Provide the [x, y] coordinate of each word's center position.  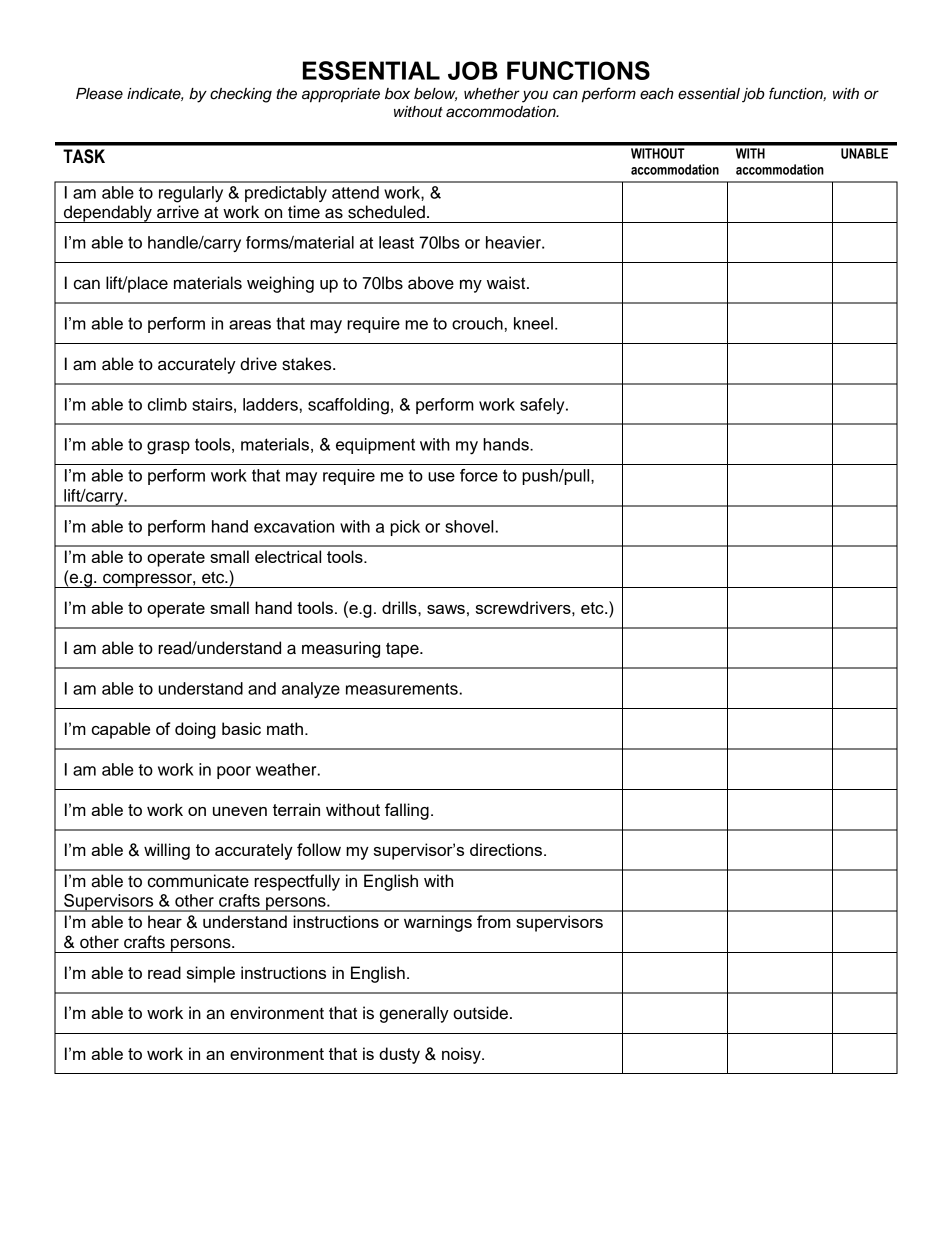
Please [99, 94]
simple [211, 974]
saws [446, 609]
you [535, 96]
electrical [288, 556]
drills [400, 607]
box [397, 94]
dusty [399, 1055]
